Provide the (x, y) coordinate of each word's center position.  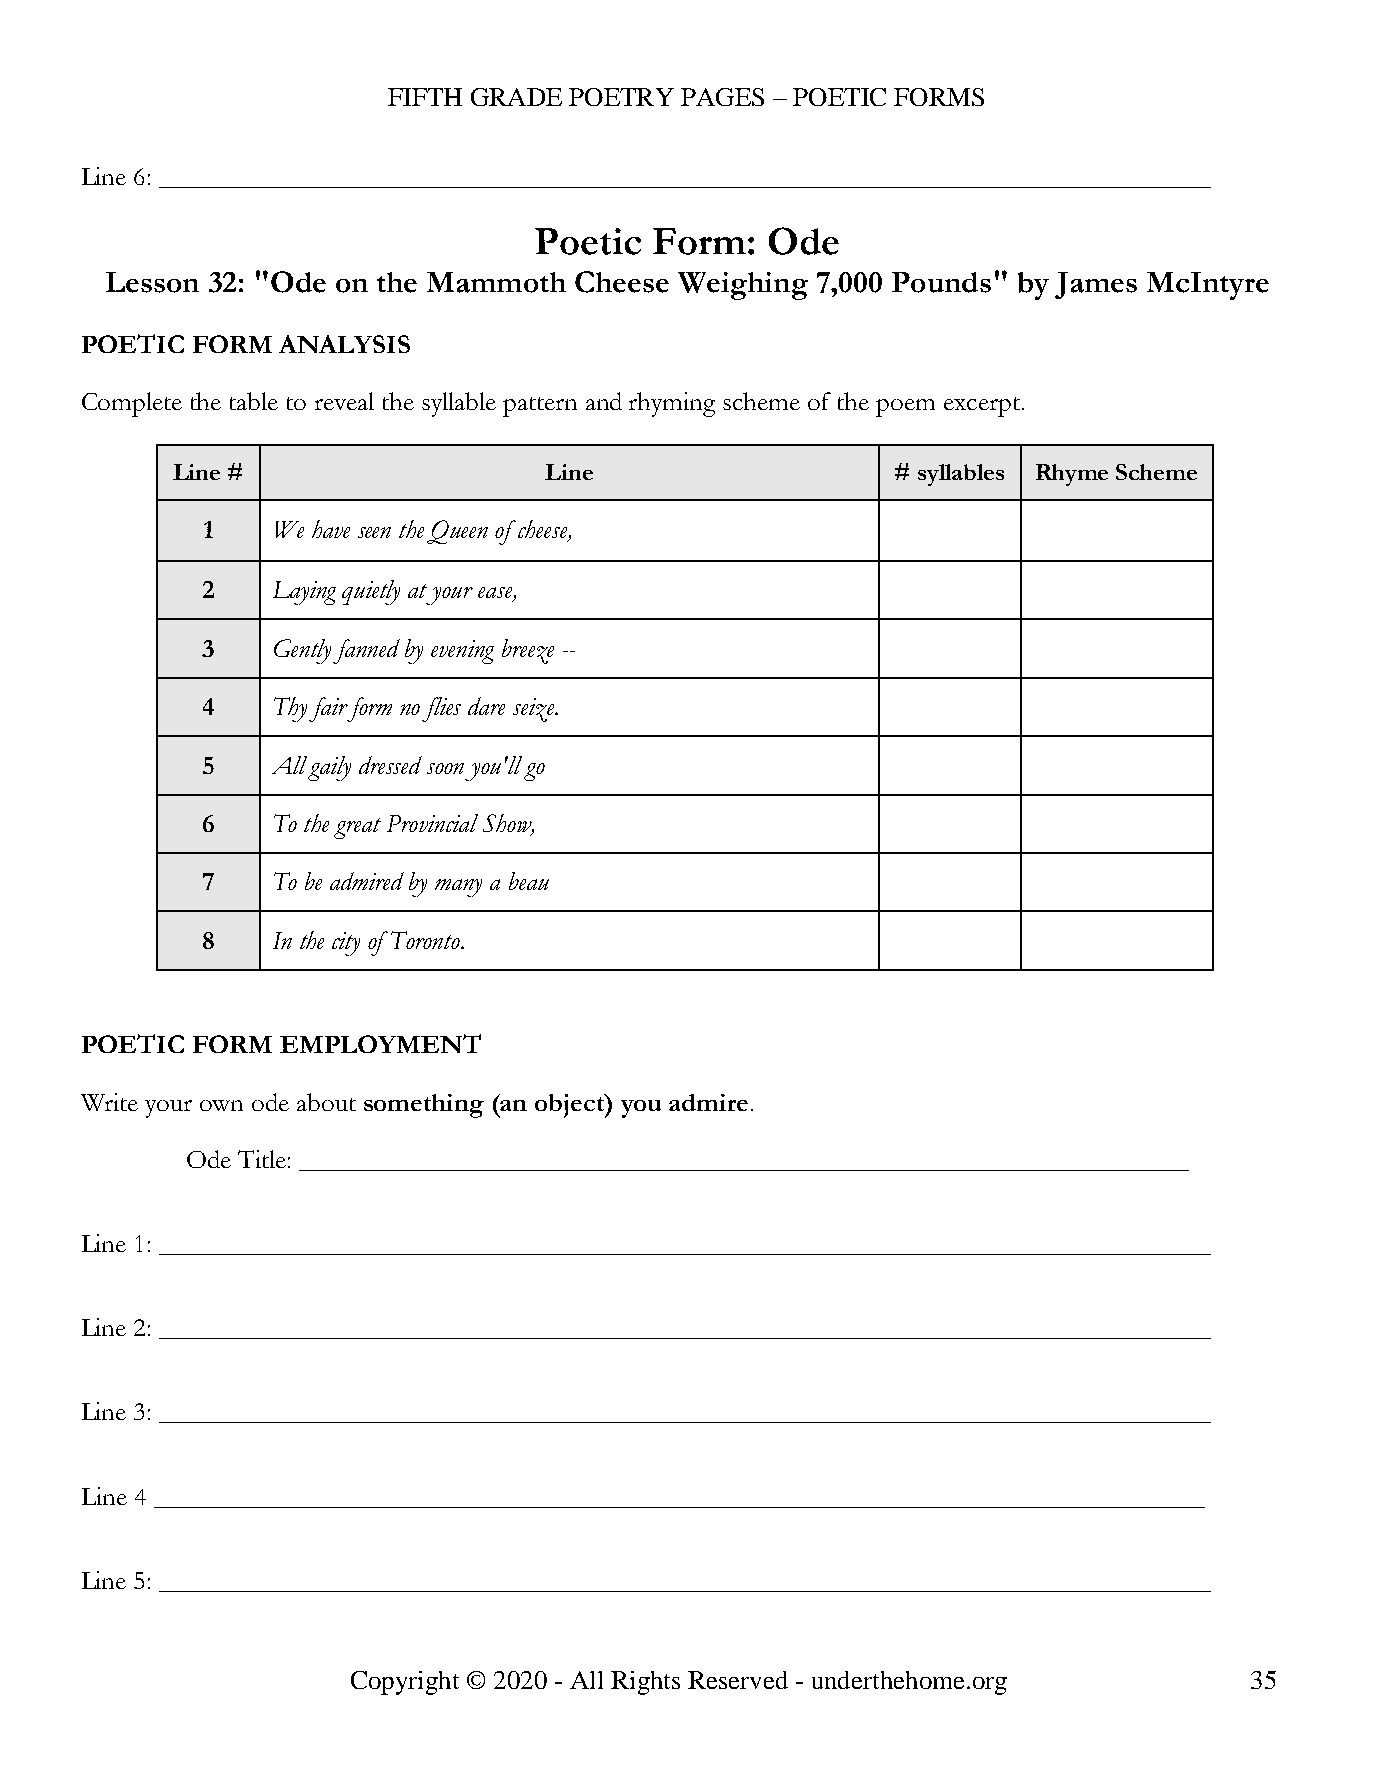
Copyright (405, 1683)
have (331, 529)
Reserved (738, 1680)
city (346, 944)
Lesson (152, 282)
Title (262, 1159)
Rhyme (1072, 475)
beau (529, 881)
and (604, 401)
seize (535, 710)
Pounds (941, 282)
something (424, 1106)
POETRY (621, 97)
